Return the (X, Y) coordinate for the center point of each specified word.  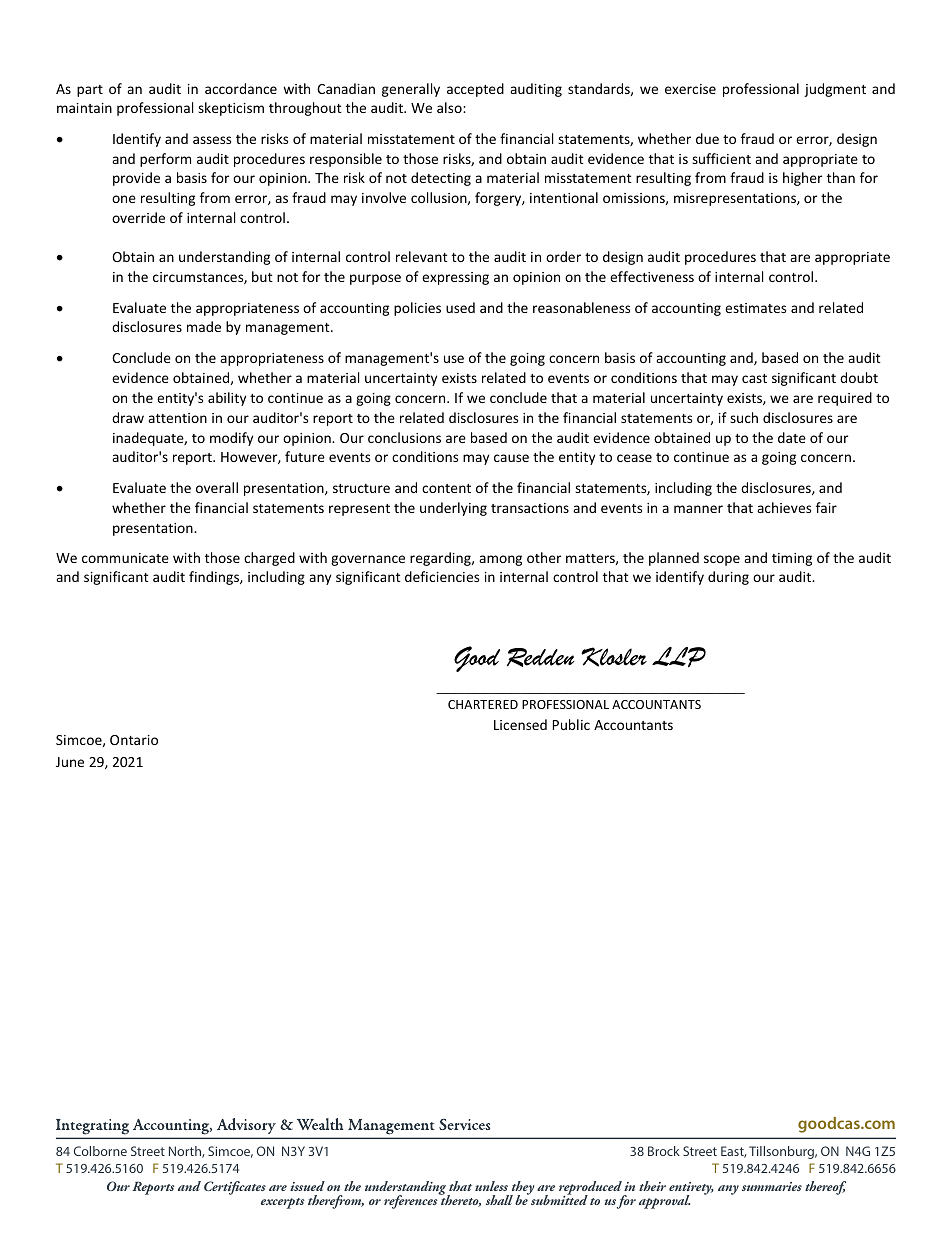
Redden (541, 657)
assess (212, 140)
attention (177, 418)
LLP (679, 657)
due (707, 138)
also (450, 107)
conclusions (404, 437)
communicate (125, 558)
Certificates (235, 1188)
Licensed (520, 724)
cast (754, 378)
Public (571, 724)
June (70, 762)
